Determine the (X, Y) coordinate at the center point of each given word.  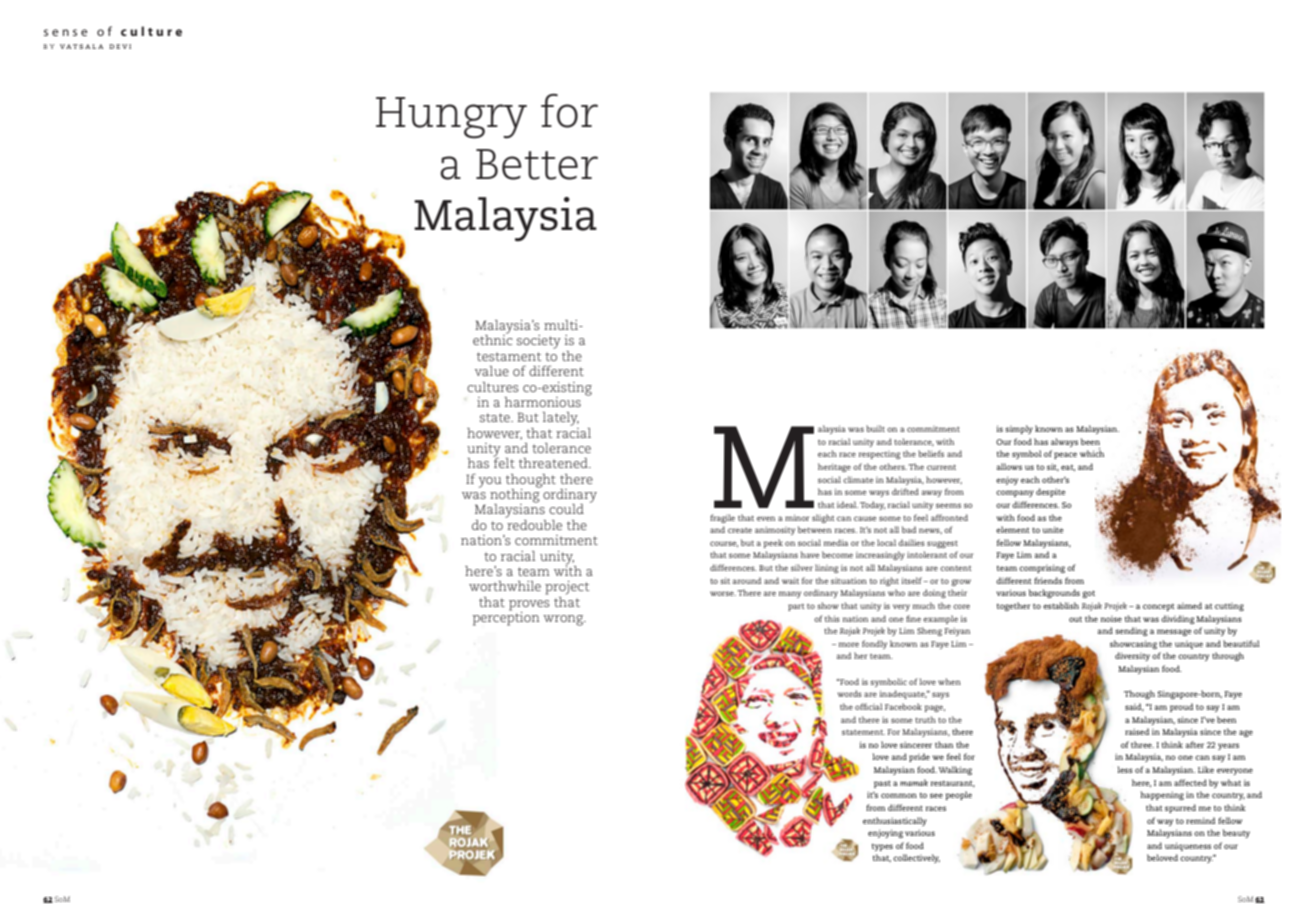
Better (537, 164)
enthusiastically (895, 821)
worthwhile (505, 586)
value (492, 371)
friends (1048, 580)
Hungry (451, 118)
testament (509, 356)
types (882, 847)
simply (1019, 429)
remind (1200, 820)
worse (723, 593)
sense (66, 32)
